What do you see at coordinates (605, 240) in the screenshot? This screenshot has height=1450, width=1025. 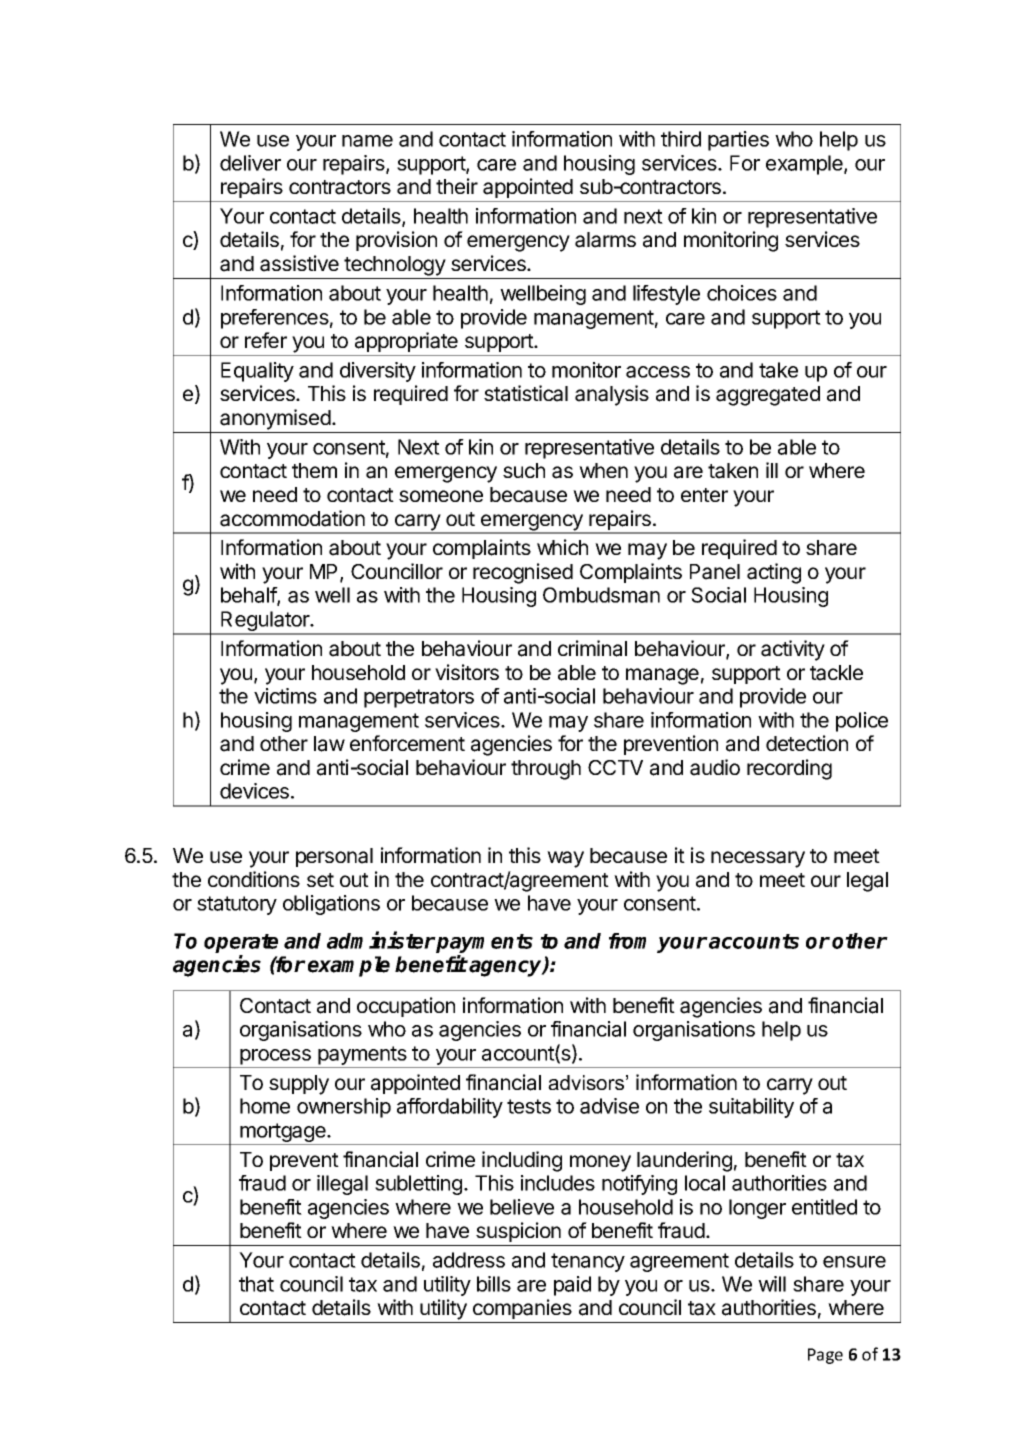 I see `alarms` at bounding box center [605, 240].
